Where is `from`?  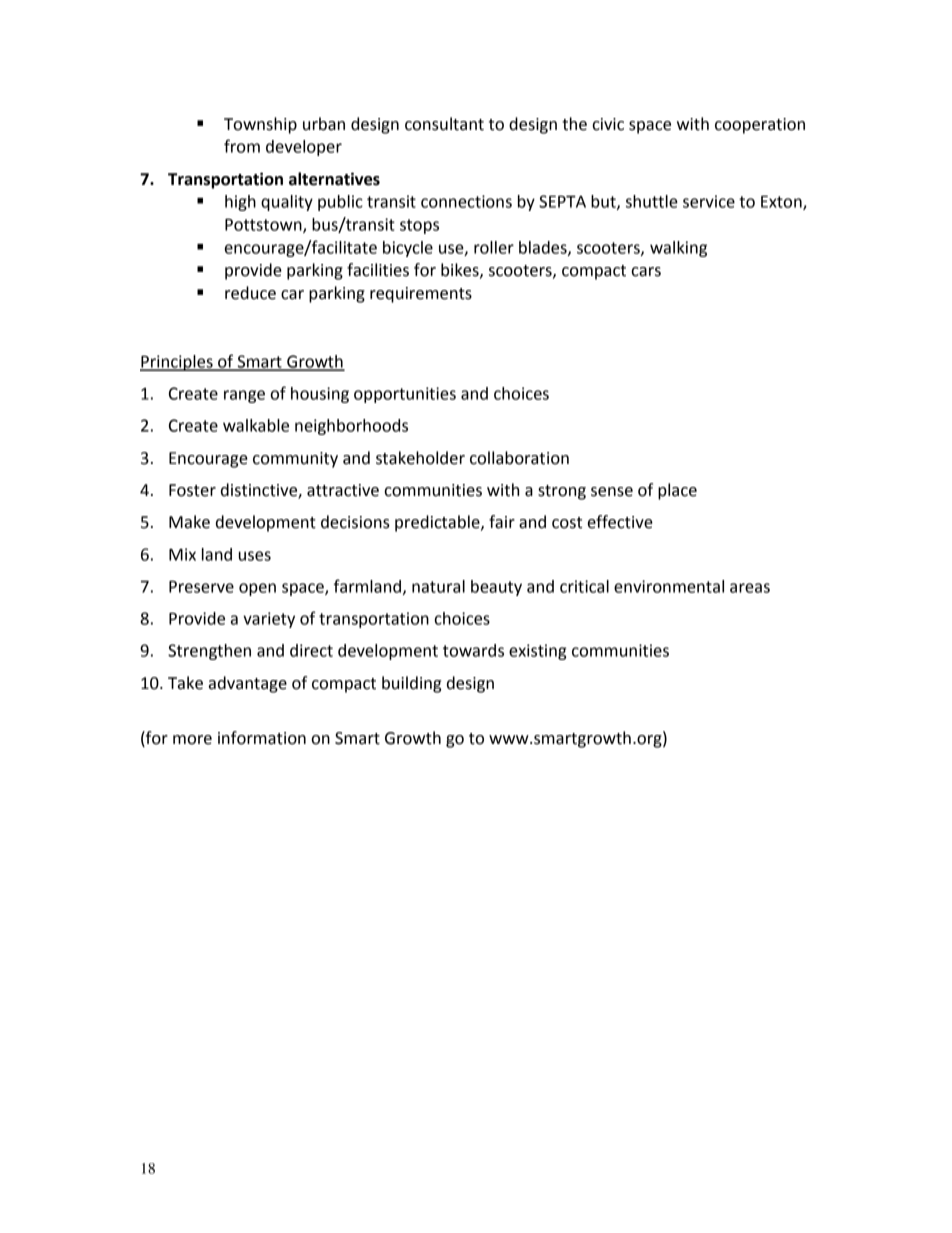 from is located at coordinates (242, 146).
